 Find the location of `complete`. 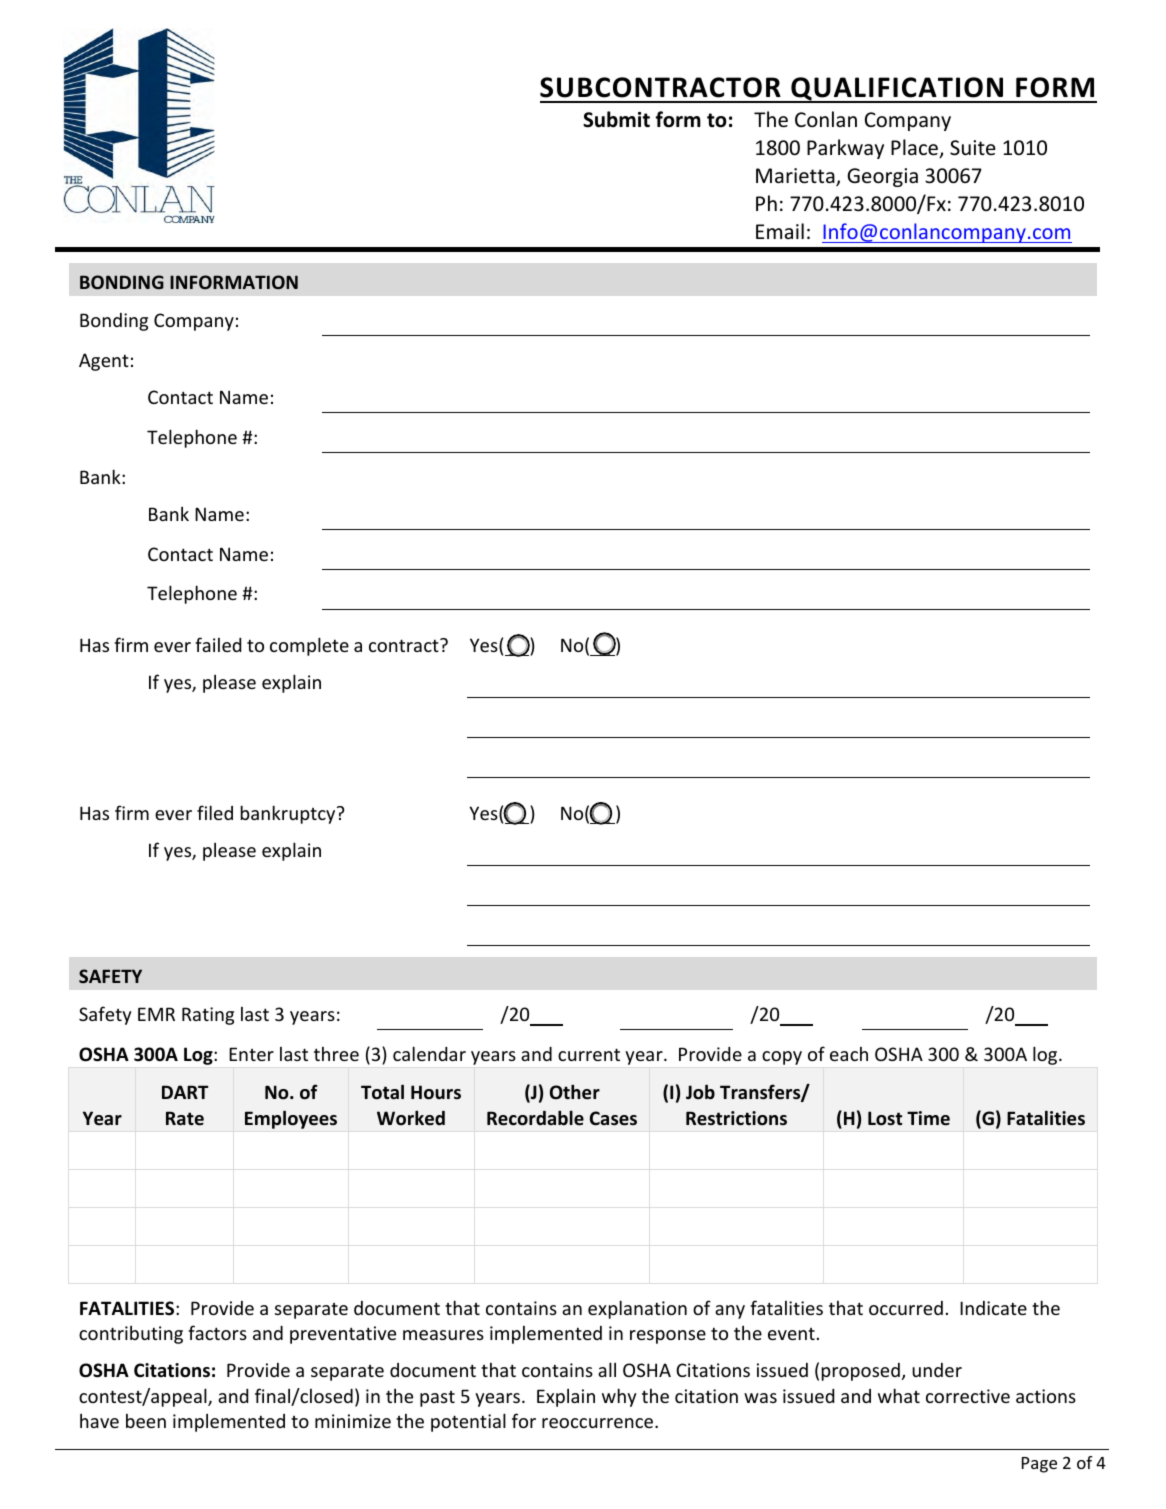

complete is located at coordinates (309, 646).
